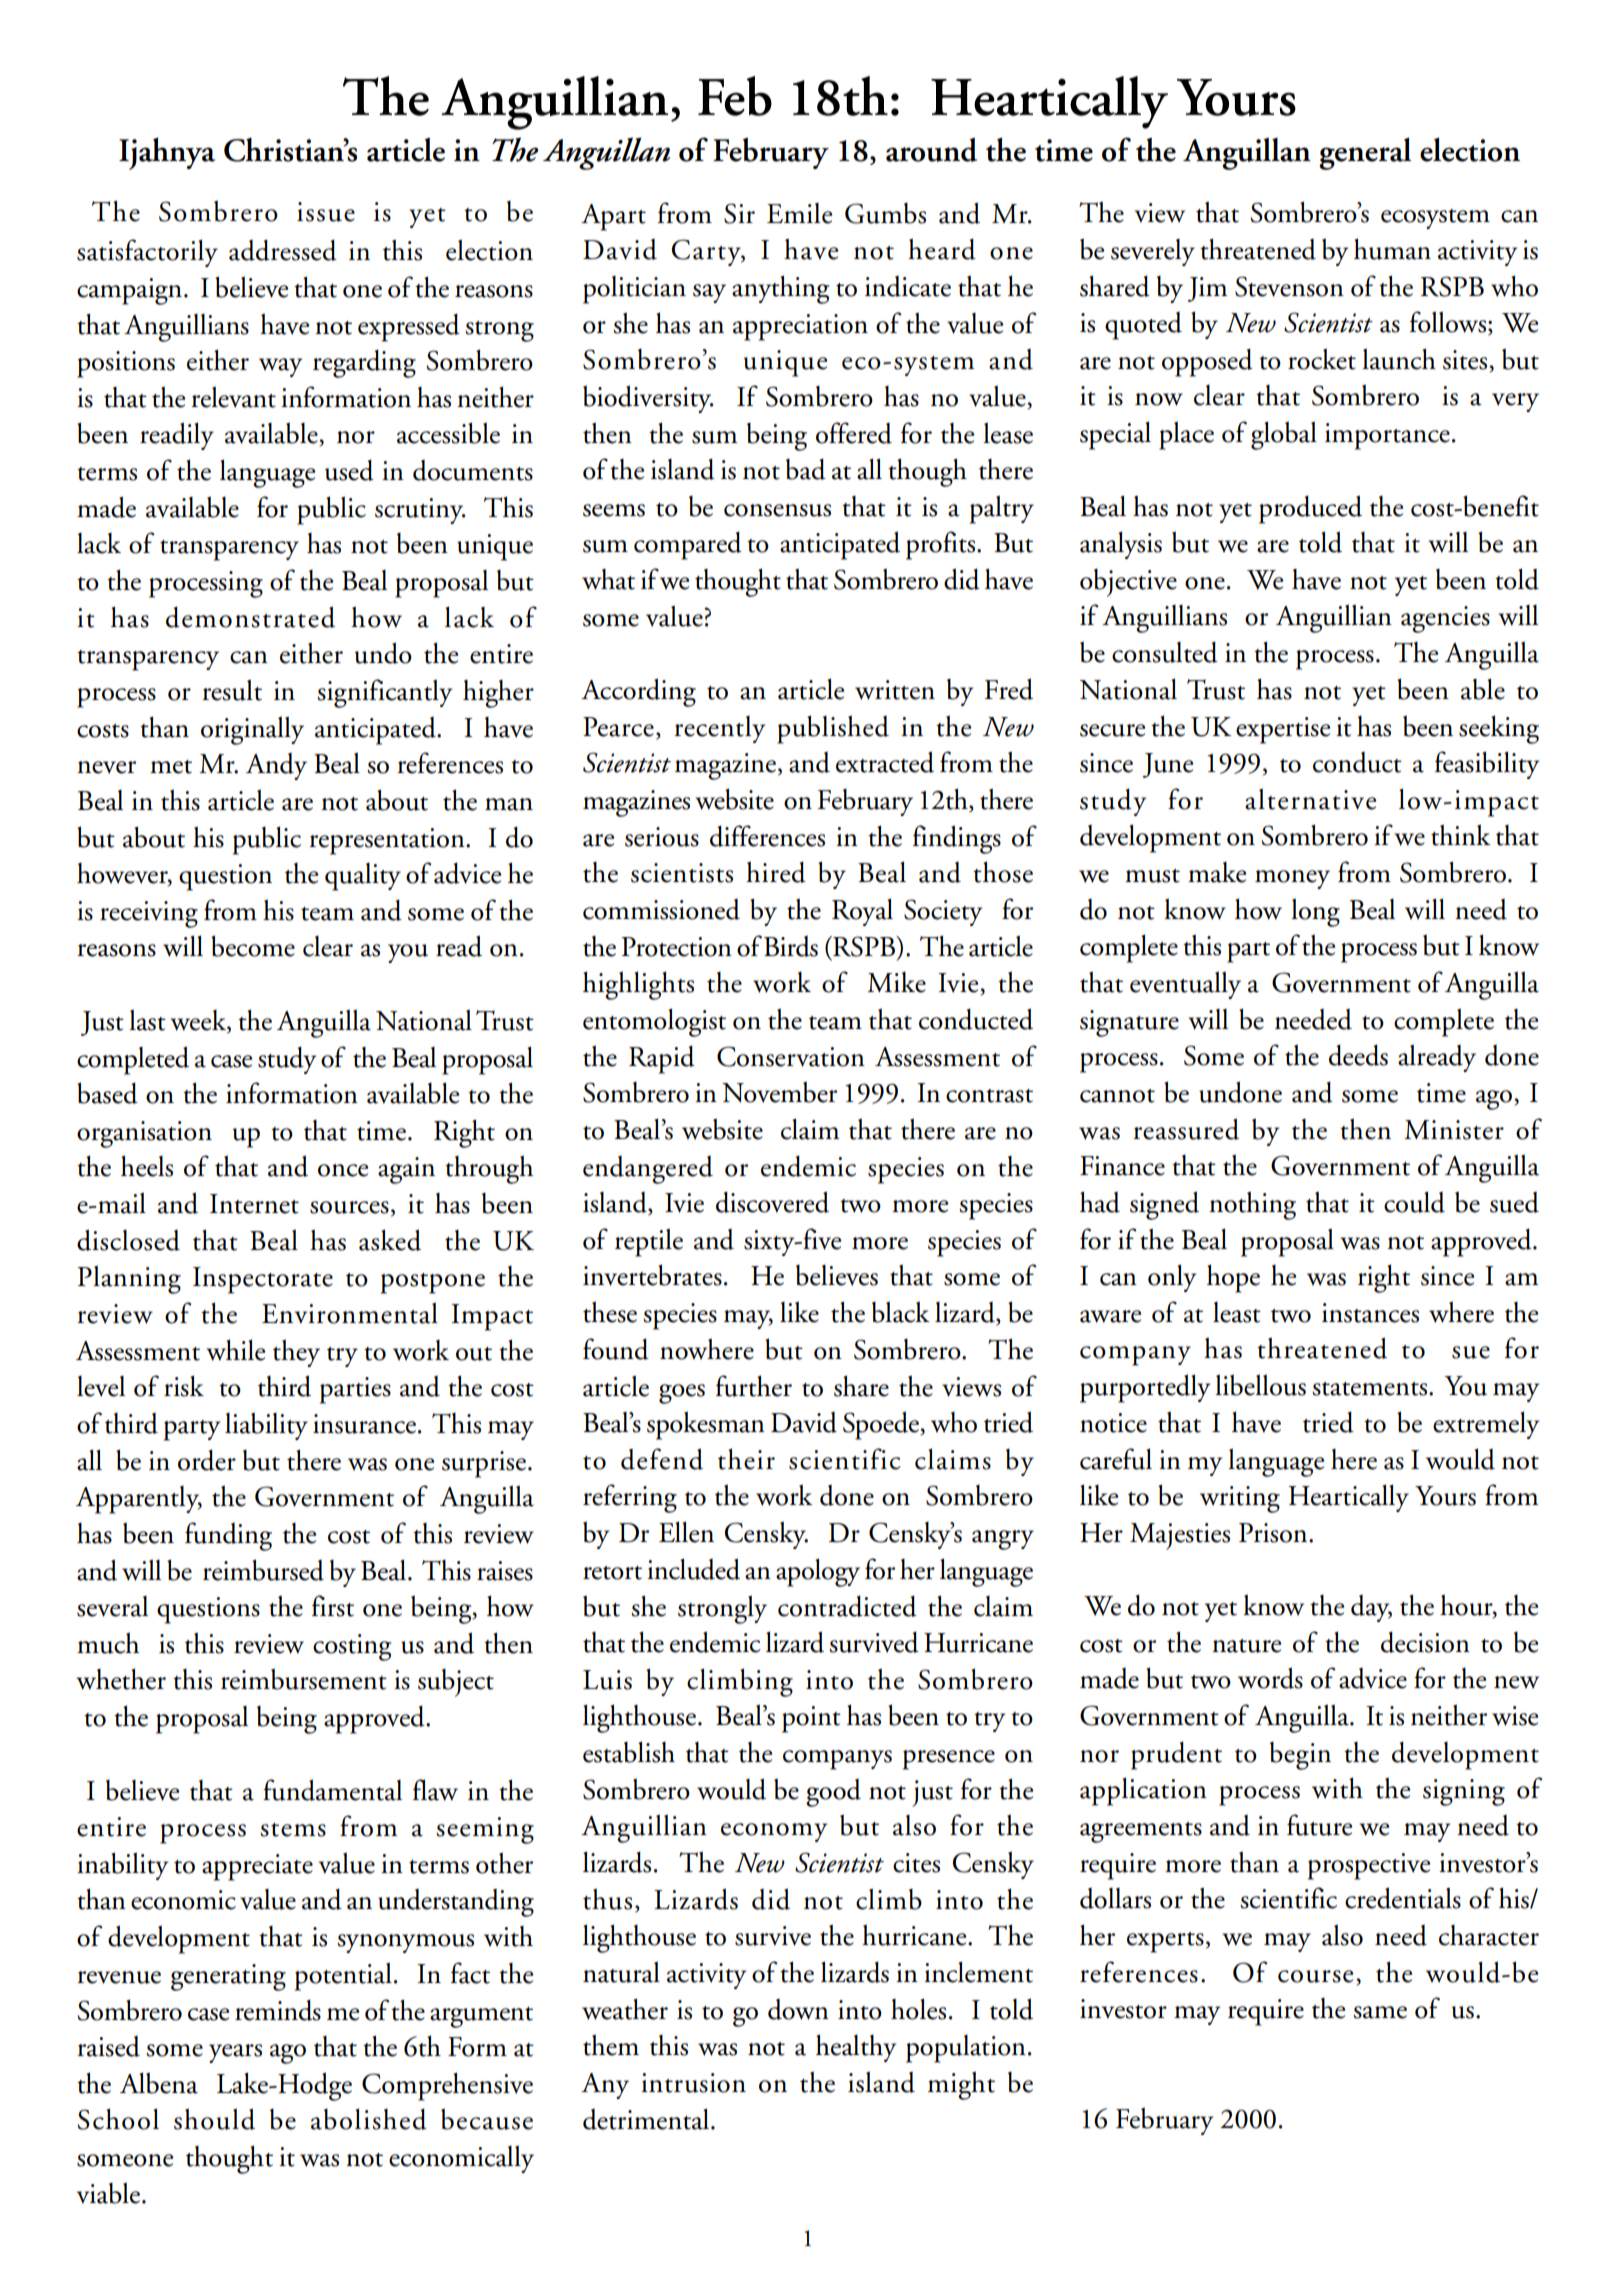 The image size is (1615, 2286). I want to click on years, so click(235, 2053).
